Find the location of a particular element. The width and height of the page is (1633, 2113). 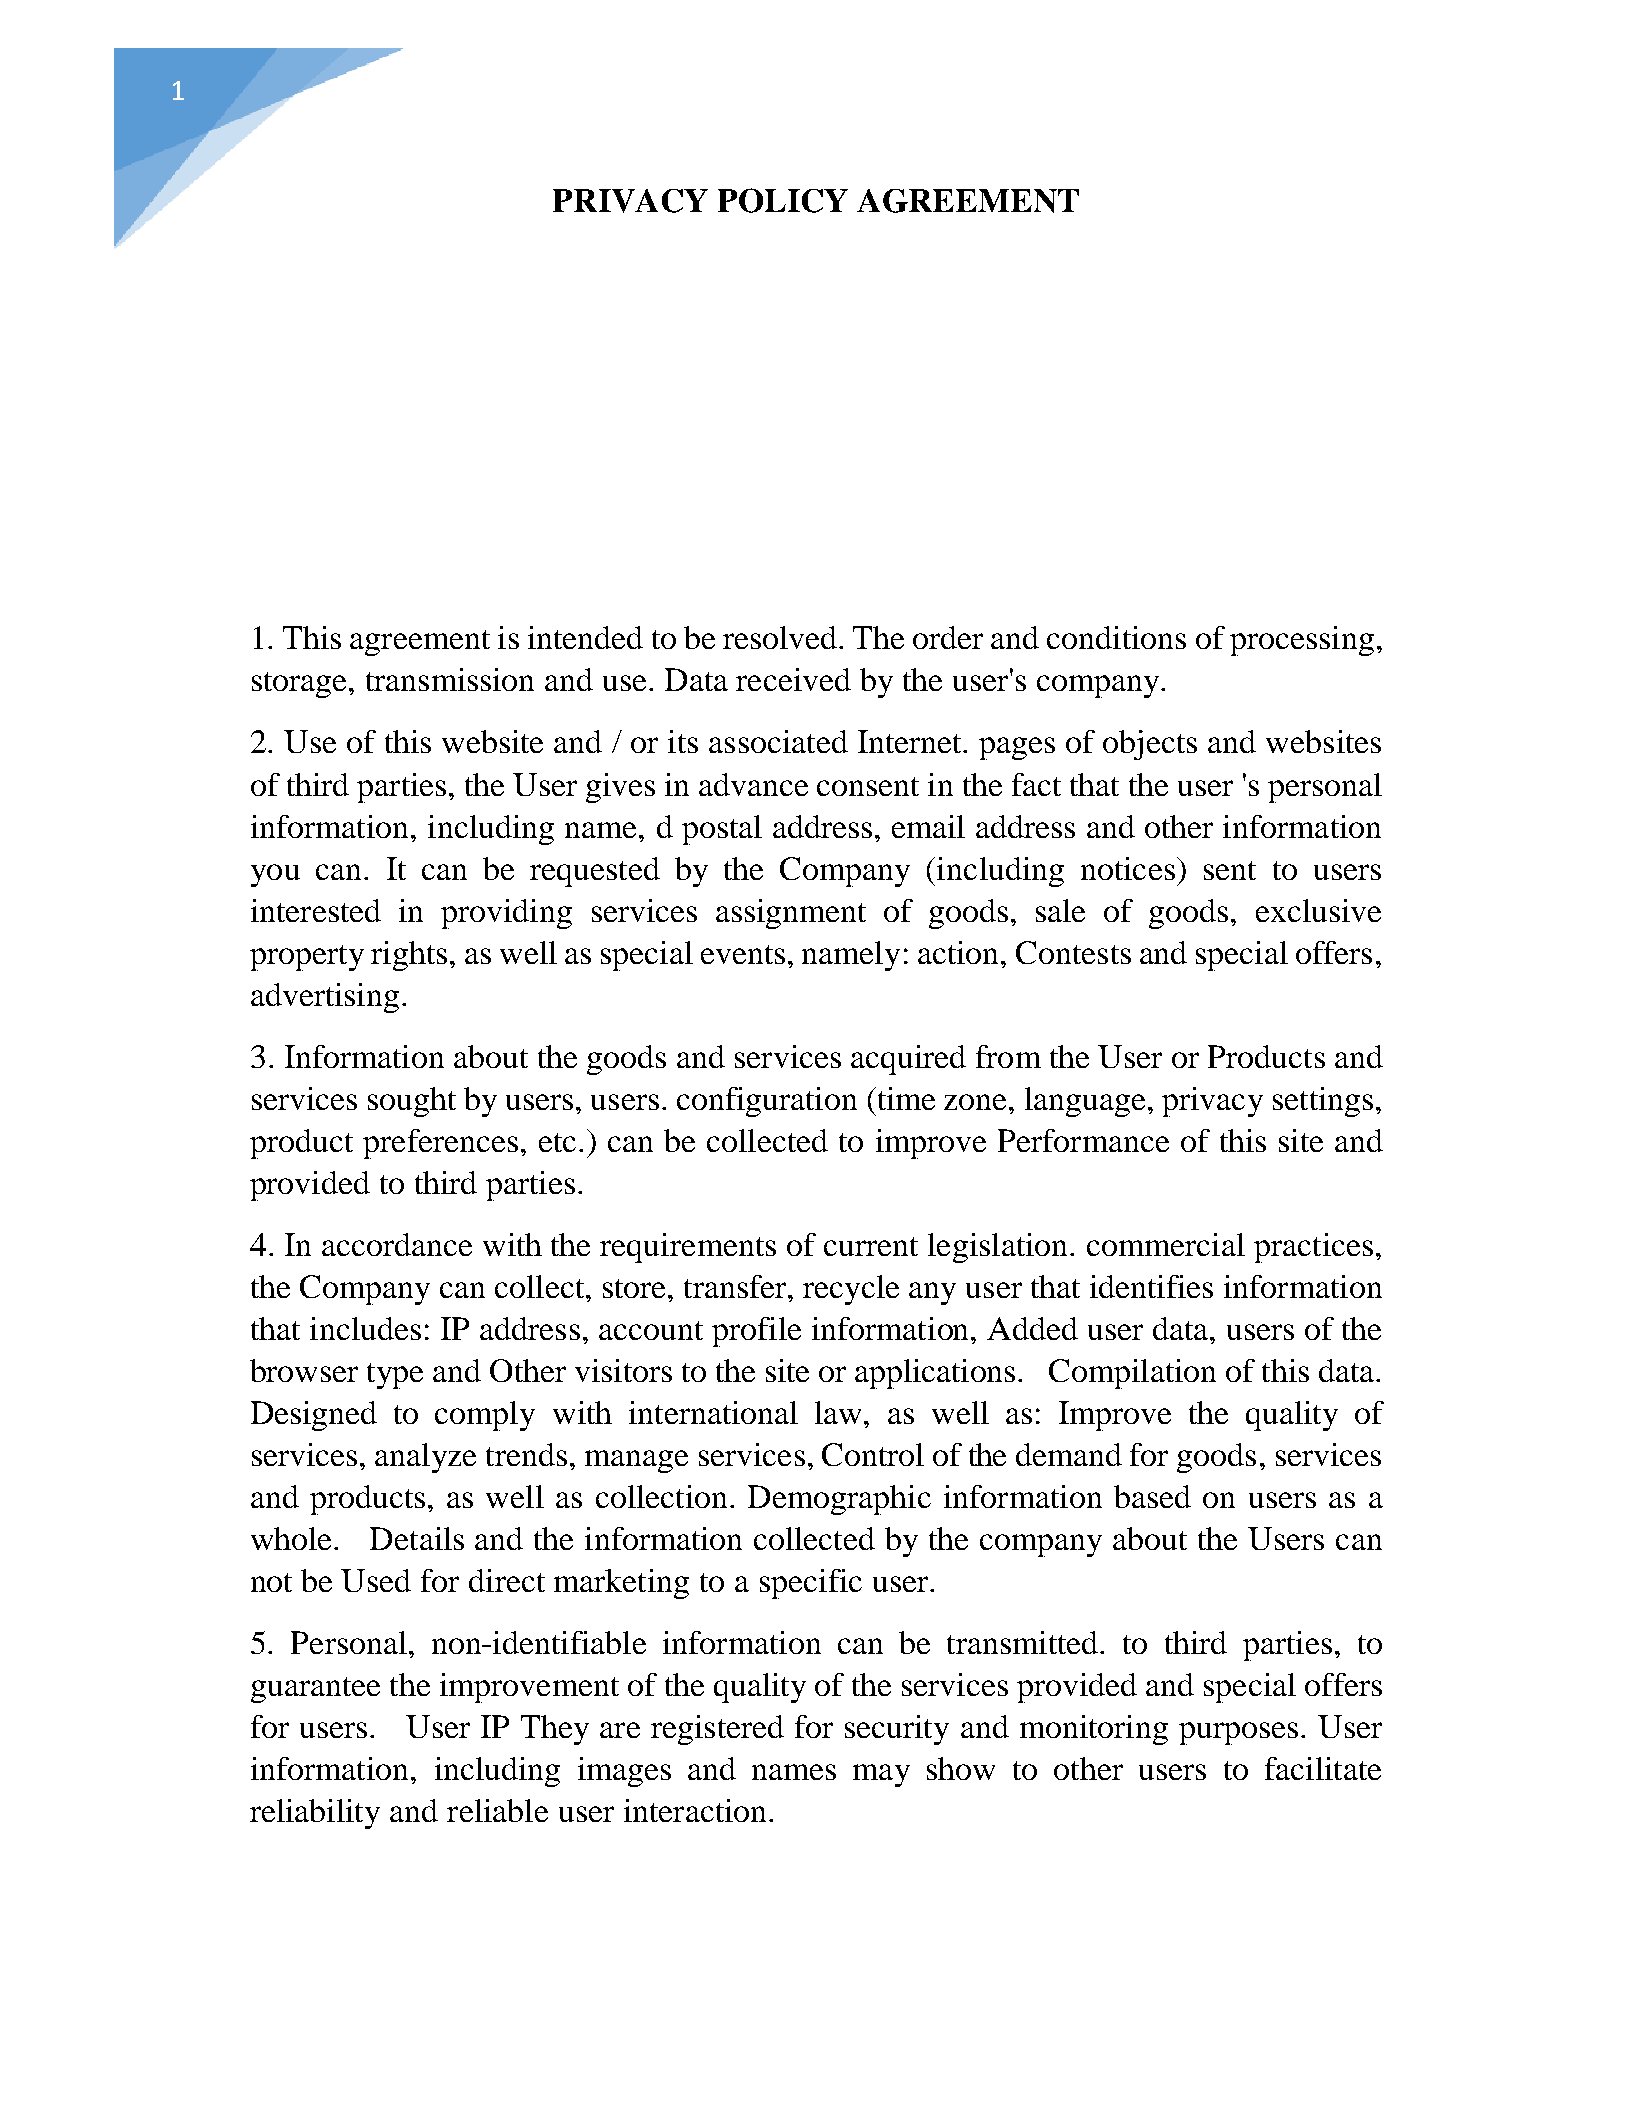

may is located at coordinates (881, 1775).
